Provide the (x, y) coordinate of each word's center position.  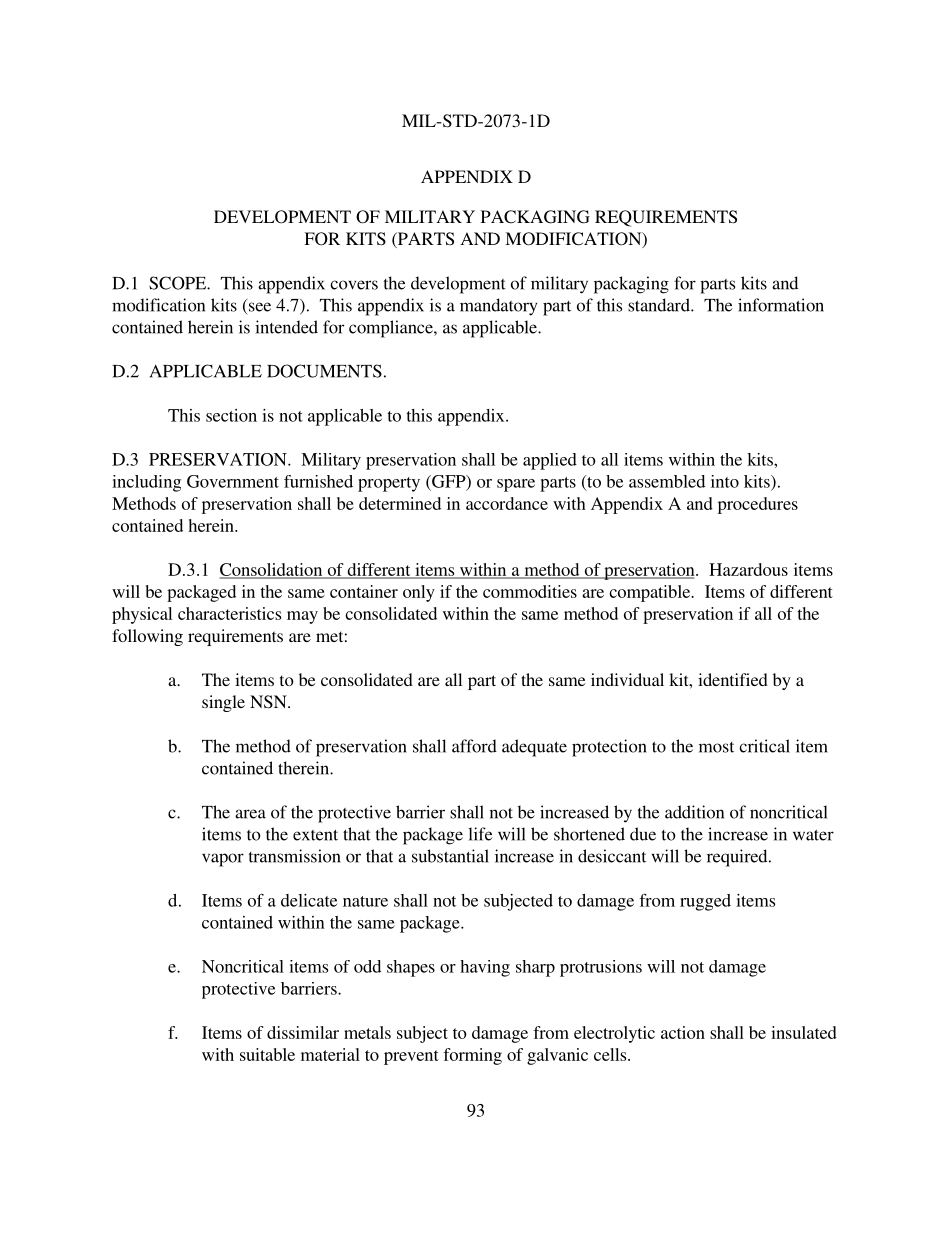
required (738, 858)
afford (474, 746)
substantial (450, 856)
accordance (507, 503)
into (725, 481)
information (781, 305)
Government (233, 481)
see (260, 307)
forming (472, 1056)
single (223, 703)
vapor (223, 860)
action (683, 1032)
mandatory (498, 307)
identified (733, 679)
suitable (267, 1054)
